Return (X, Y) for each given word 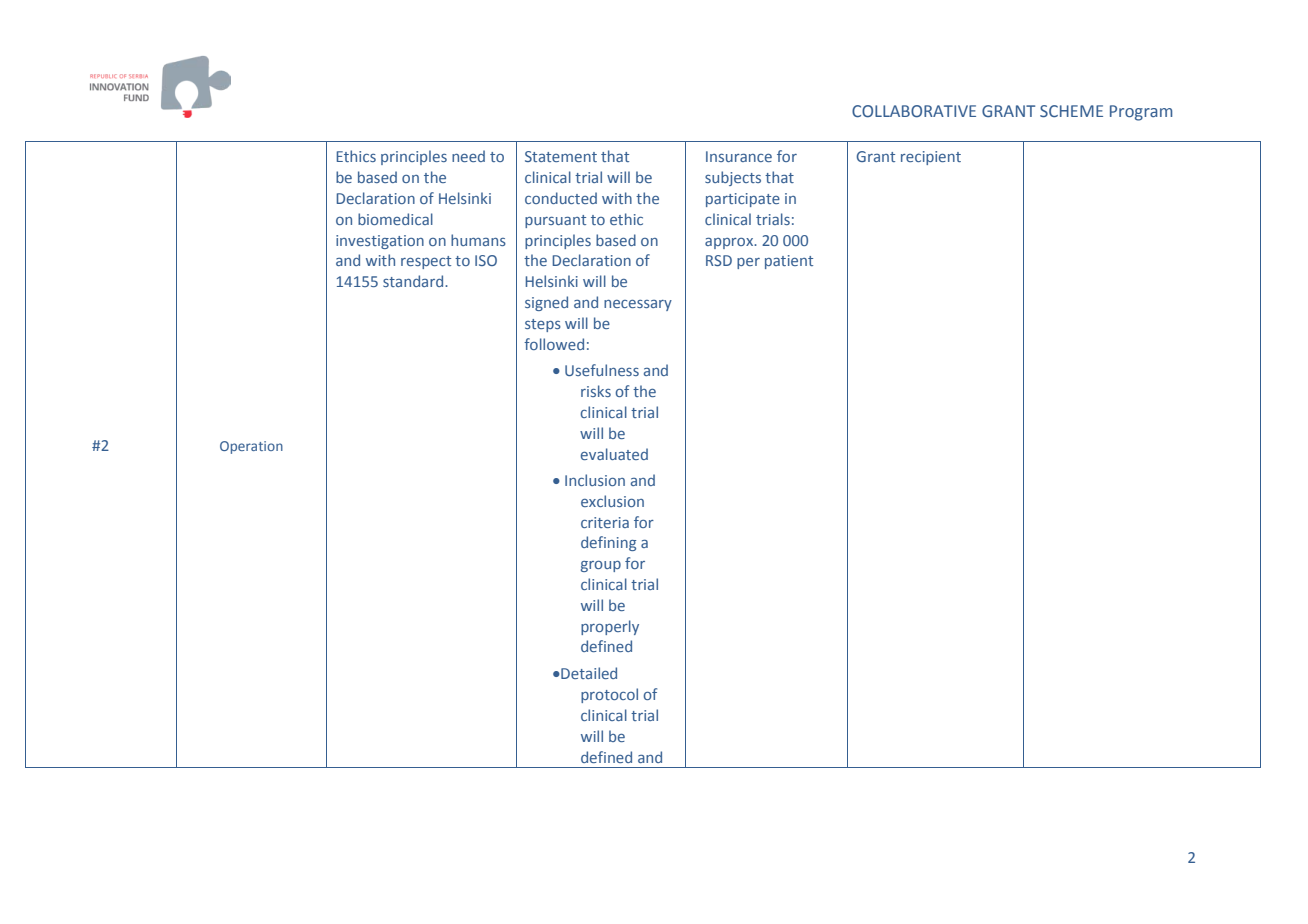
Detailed (588, 673)
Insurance (739, 156)
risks (596, 391)
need (468, 156)
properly (610, 627)
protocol (609, 695)
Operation (251, 447)
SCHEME (1071, 111)
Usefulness (602, 370)
